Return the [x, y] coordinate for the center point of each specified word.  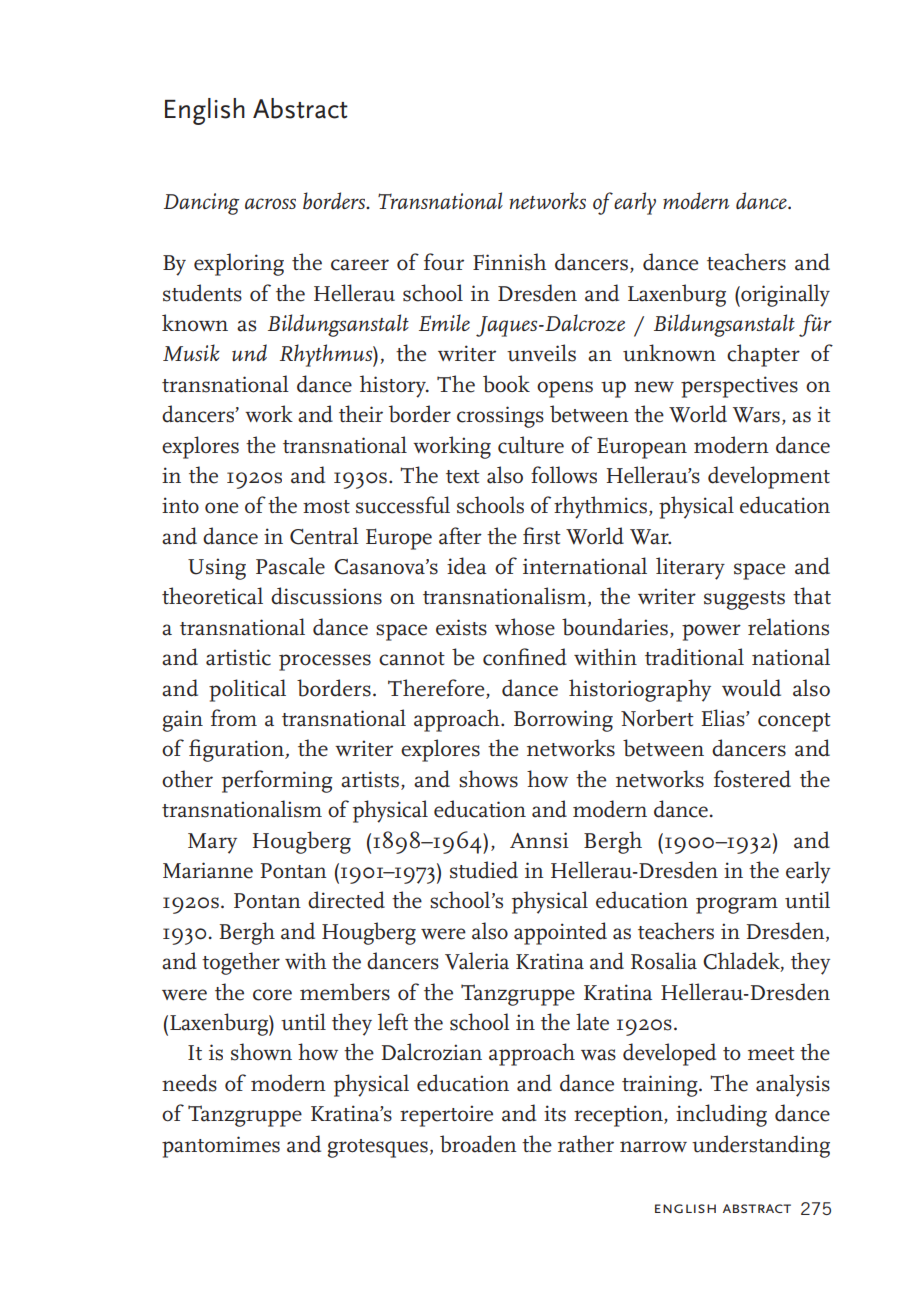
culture [531, 445]
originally [784, 295]
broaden [478, 1144]
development [769, 477]
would [751, 688]
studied [484, 870]
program [737, 905]
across [270, 203]
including [721, 1115]
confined [525, 657]
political [247, 690]
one [222, 508]
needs [189, 1083]
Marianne [208, 870]
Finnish [509, 262]
